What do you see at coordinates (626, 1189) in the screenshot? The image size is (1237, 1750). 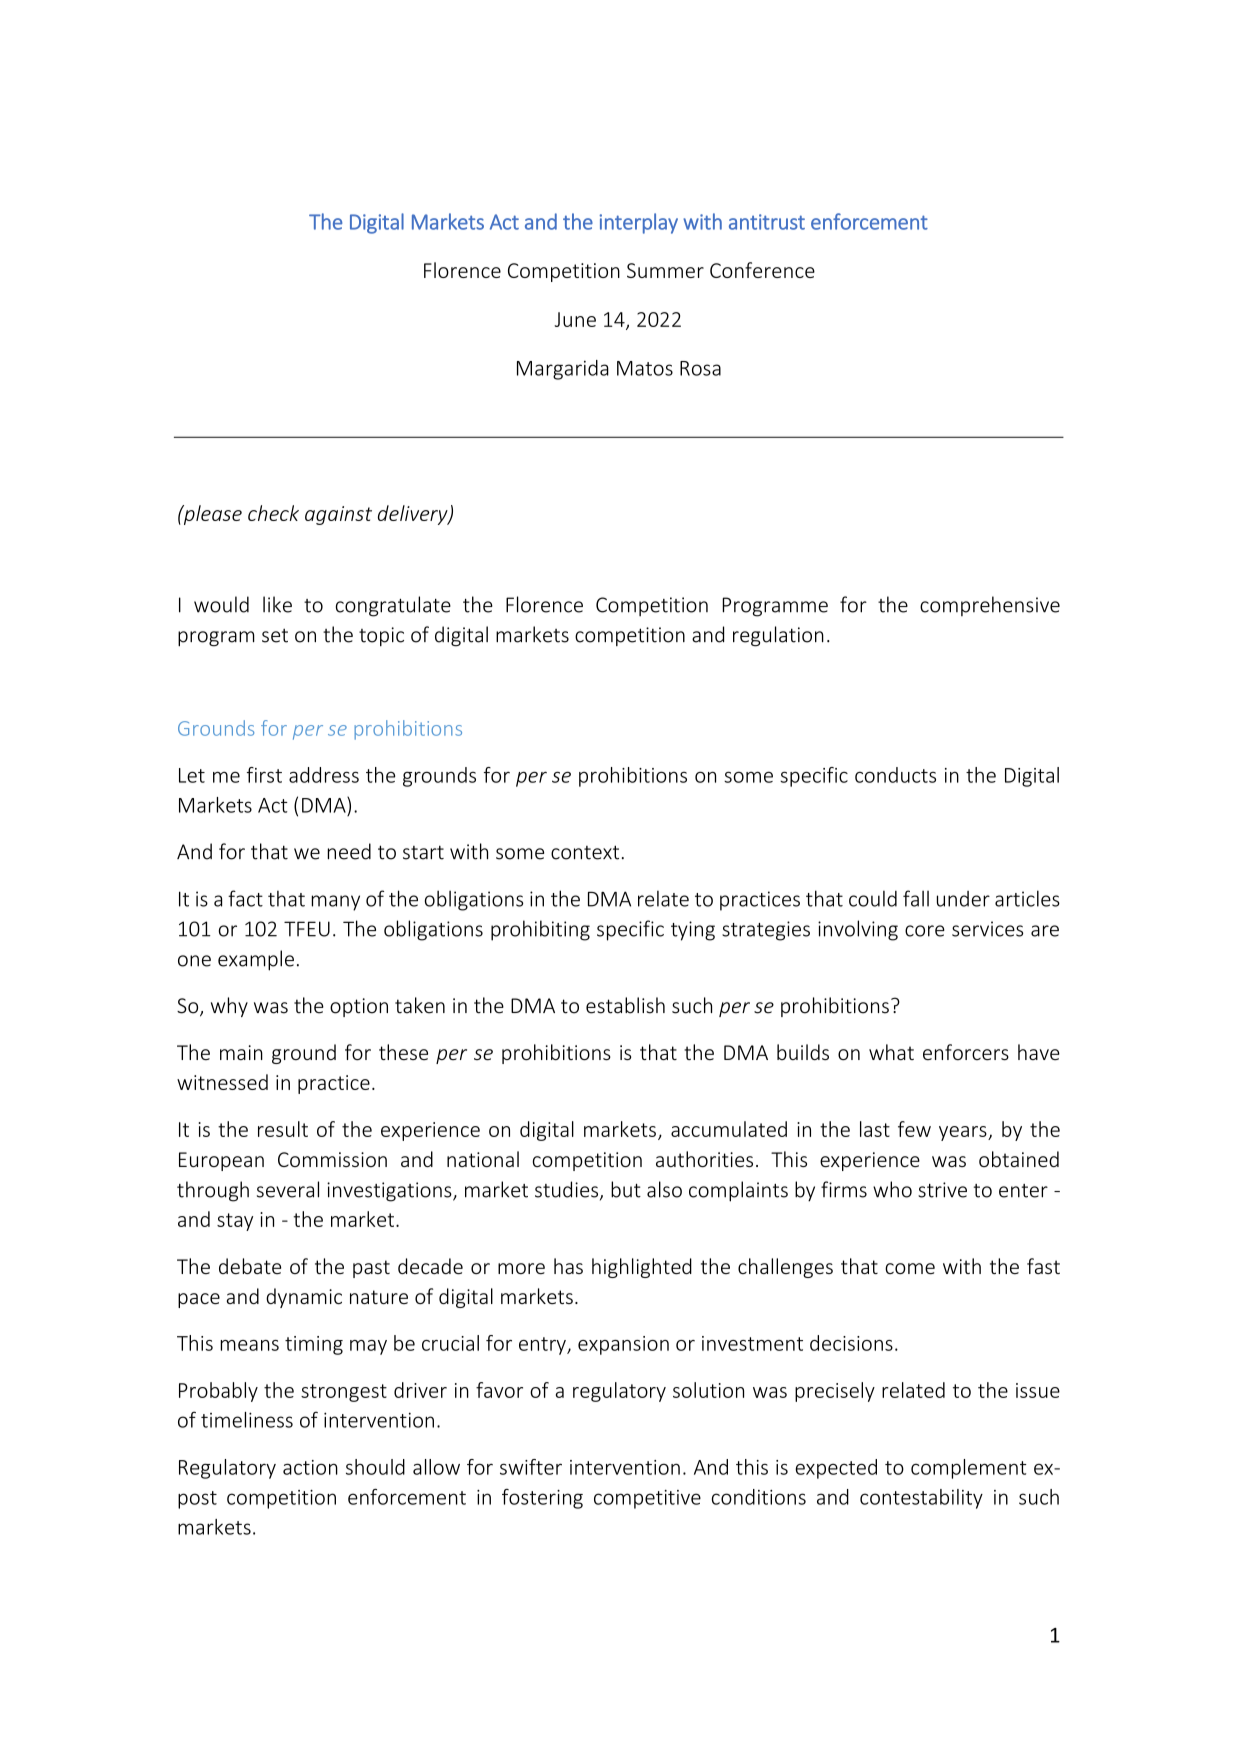 I see `but` at bounding box center [626, 1189].
